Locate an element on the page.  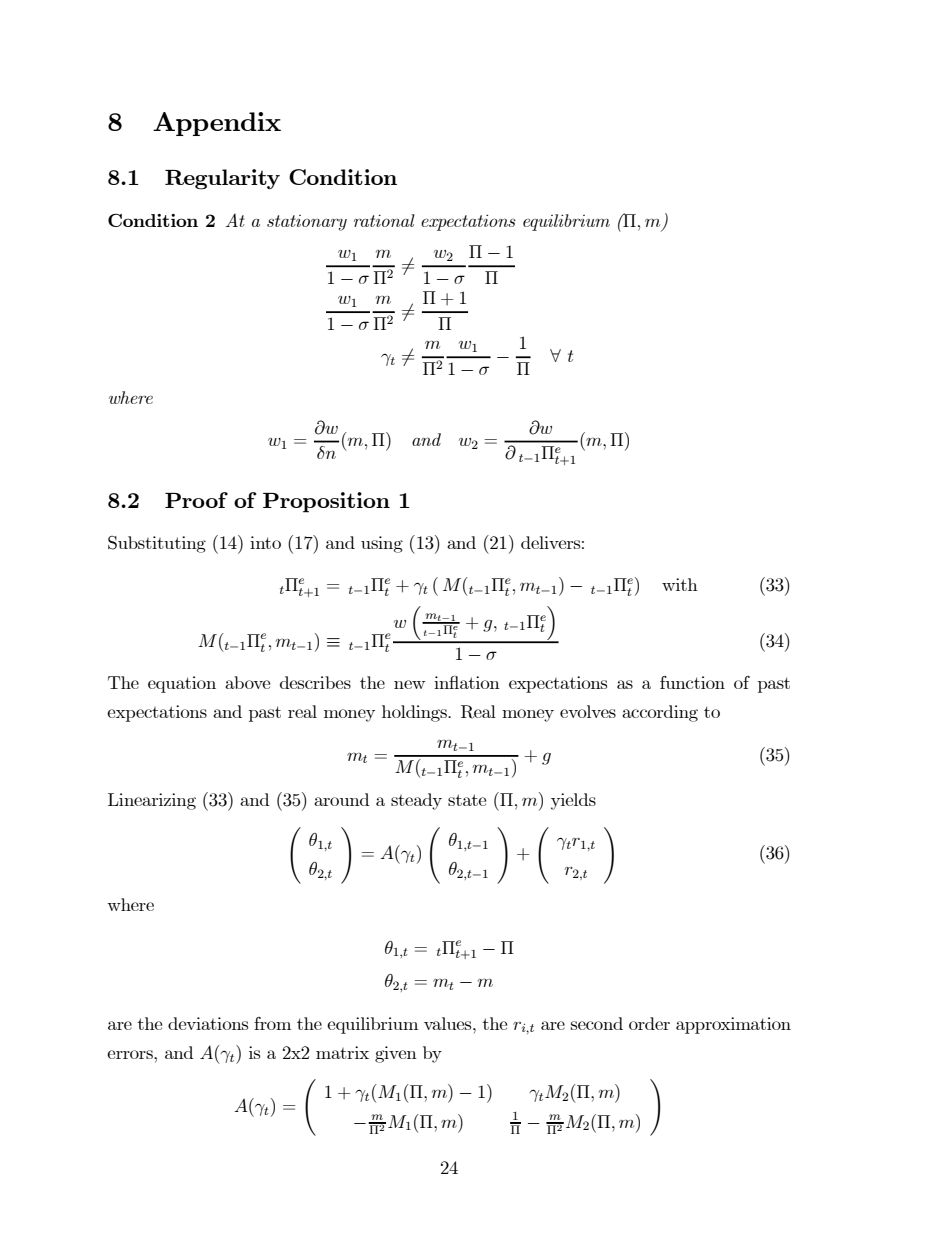
stationary is located at coordinates (307, 223).
